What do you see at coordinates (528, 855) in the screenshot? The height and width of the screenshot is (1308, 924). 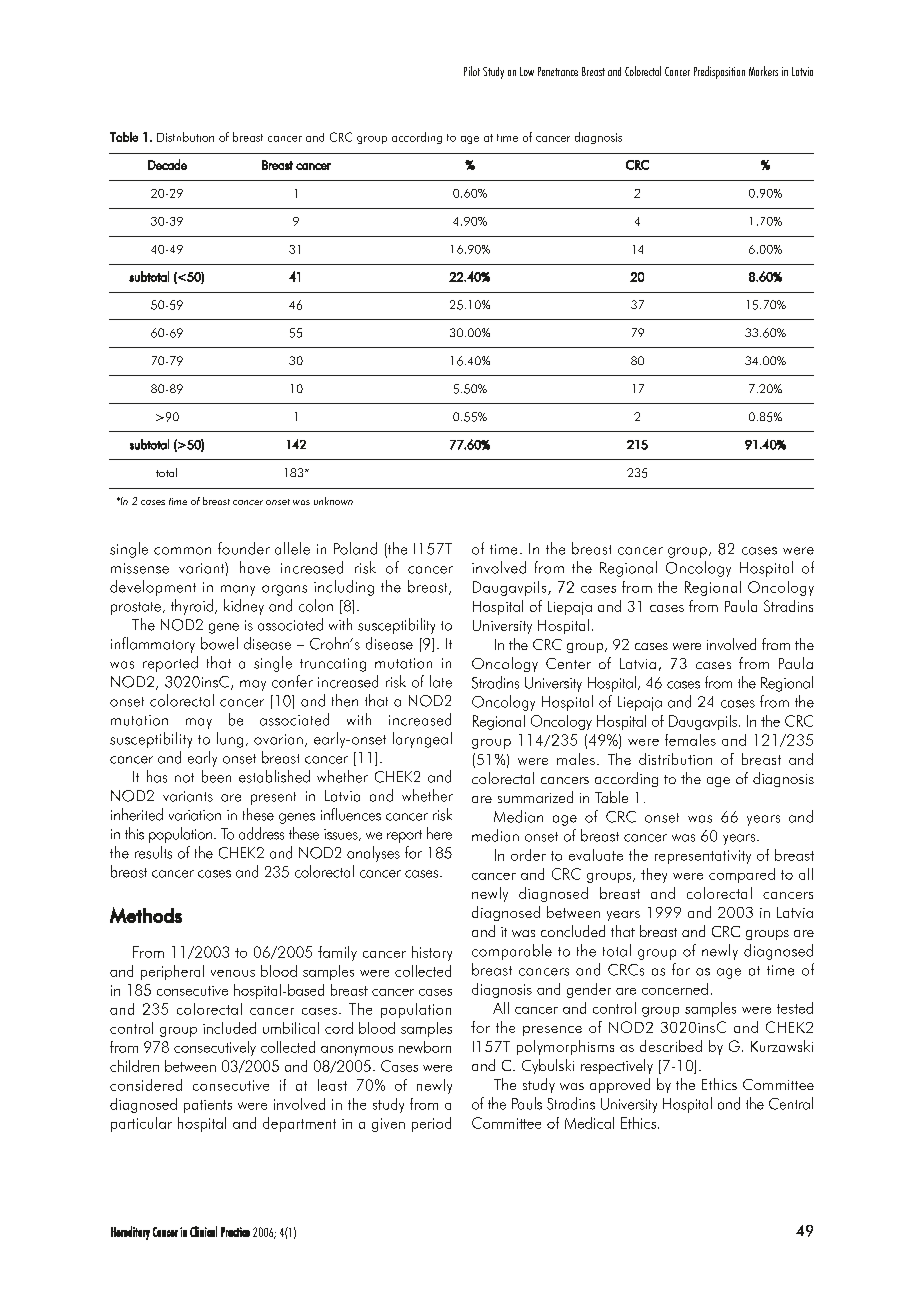 I see `order` at bounding box center [528, 855].
